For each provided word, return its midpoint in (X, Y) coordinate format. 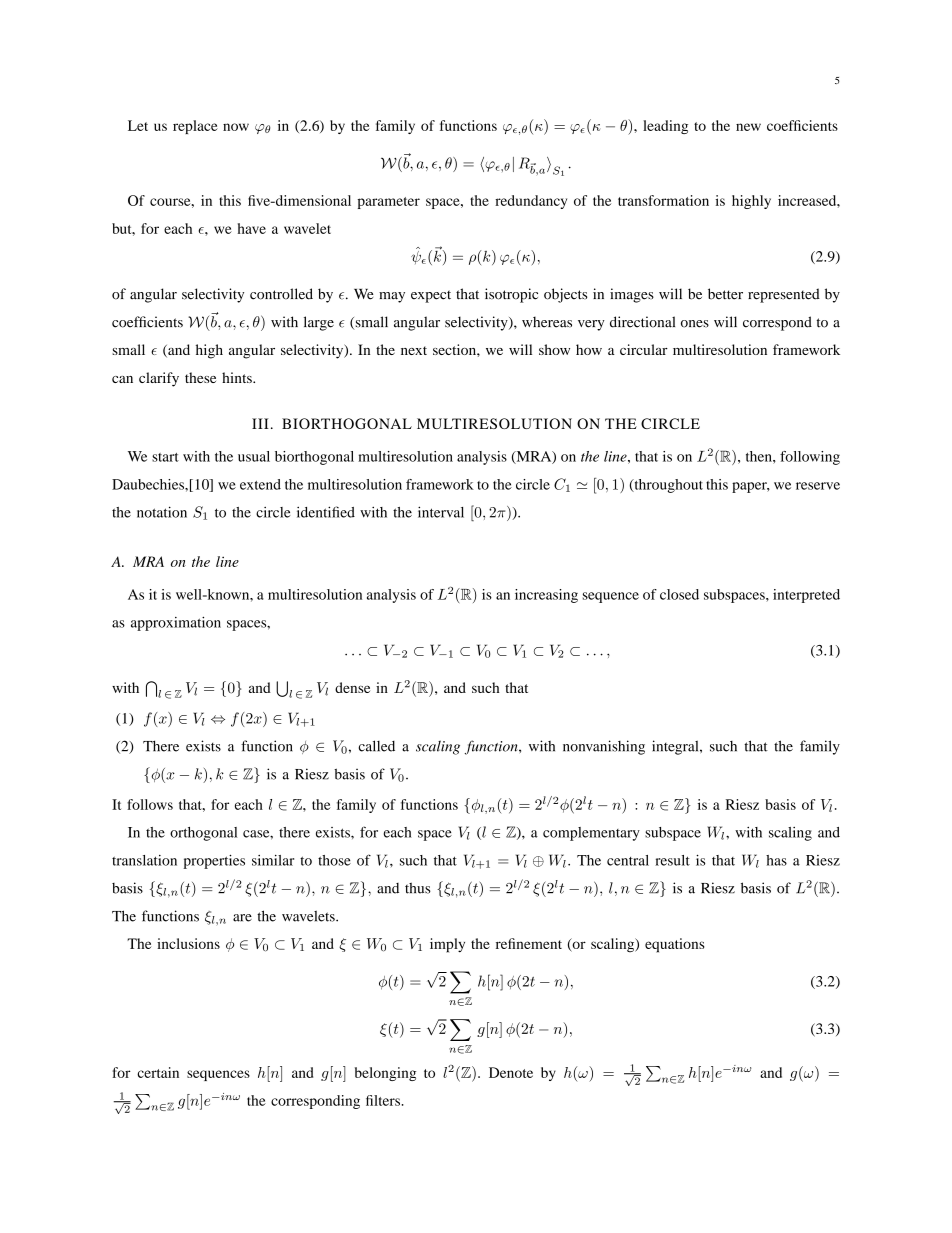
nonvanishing (604, 747)
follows (150, 804)
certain (158, 1072)
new (748, 127)
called (376, 746)
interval (441, 512)
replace (195, 127)
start (165, 457)
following (810, 458)
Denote (511, 1072)
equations (674, 945)
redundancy (531, 202)
